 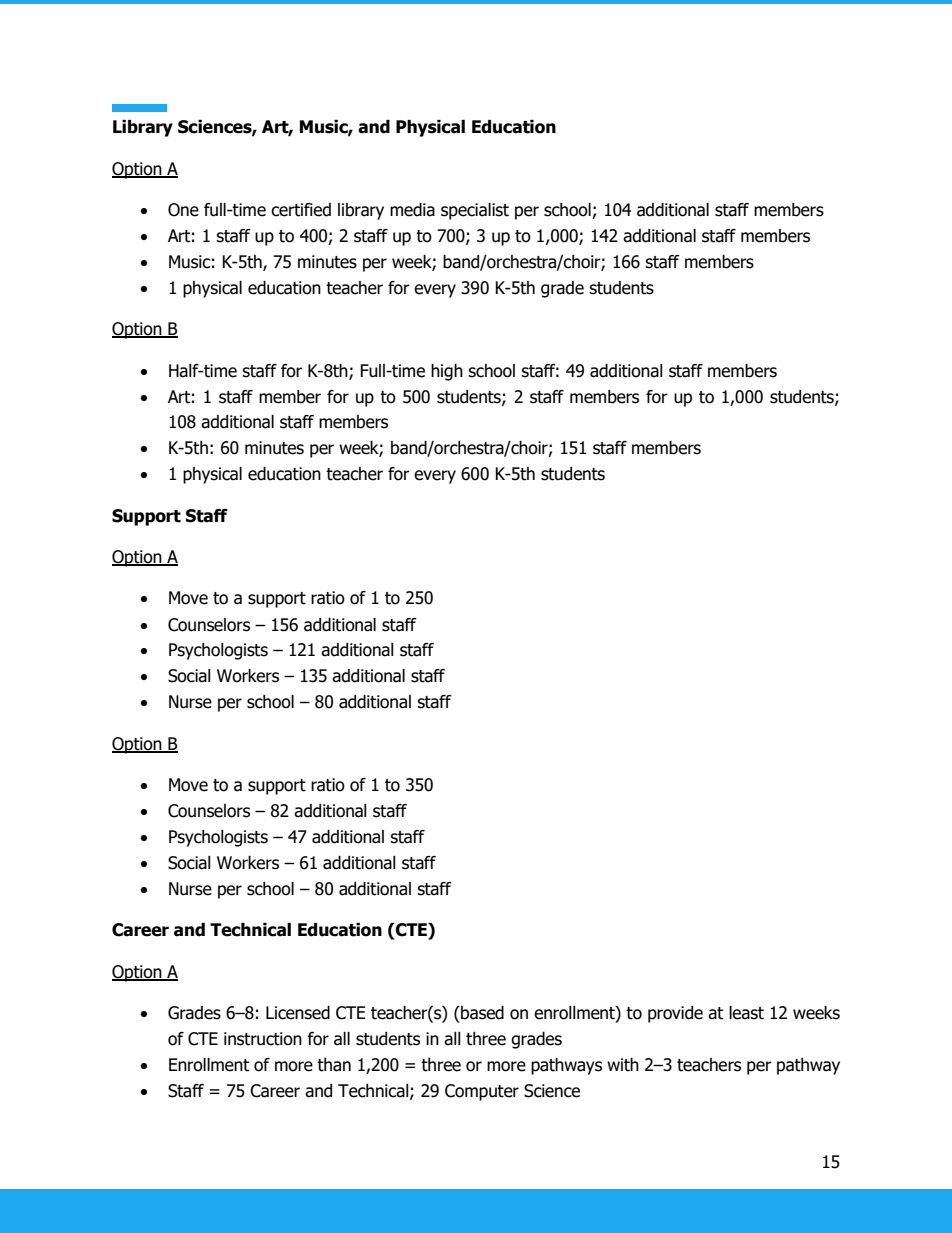 I want to click on instruction, so click(x=263, y=1039).
